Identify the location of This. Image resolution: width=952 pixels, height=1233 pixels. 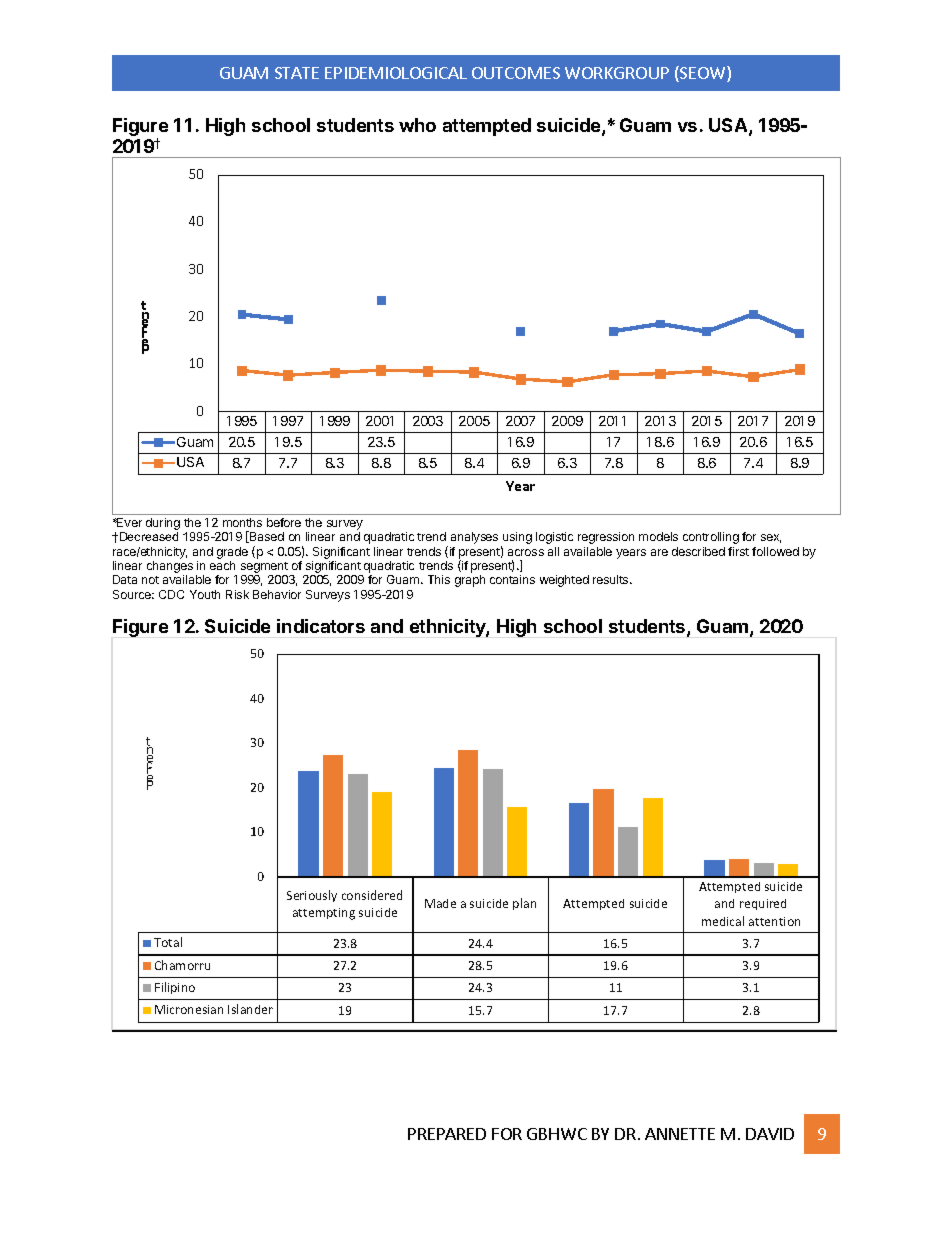
(439, 579).
